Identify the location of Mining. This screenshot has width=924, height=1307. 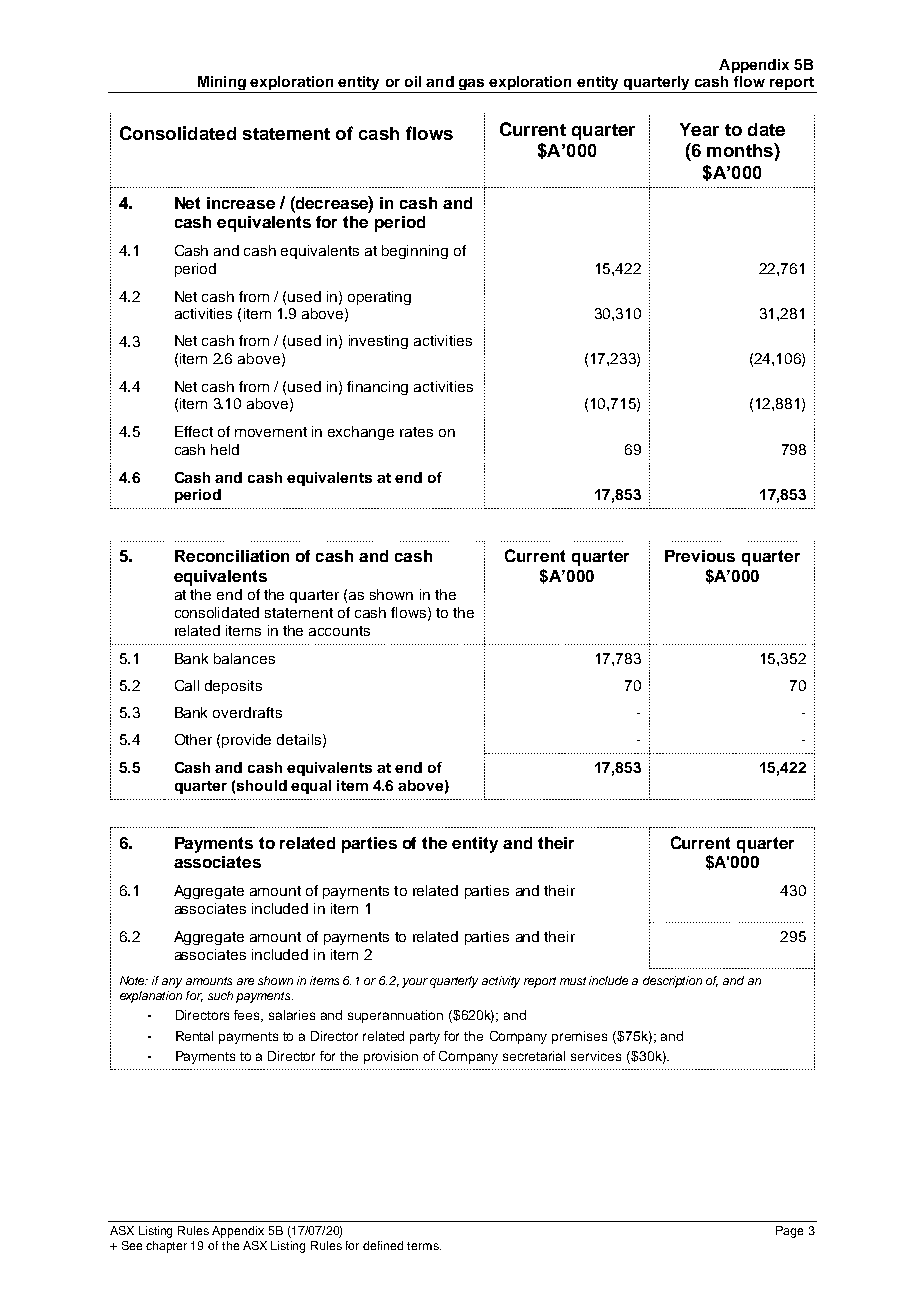
(221, 84).
